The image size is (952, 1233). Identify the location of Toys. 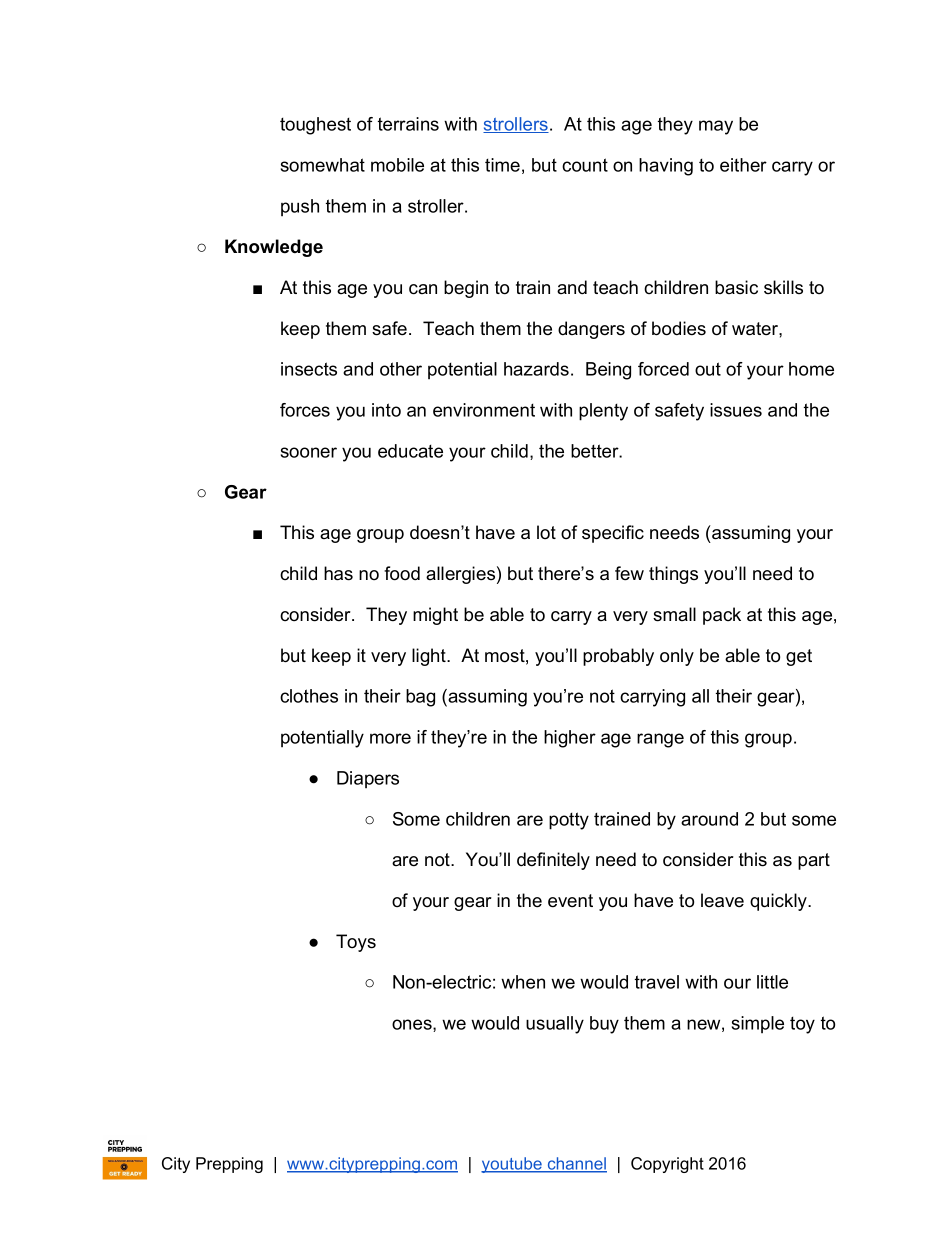
(356, 943).
